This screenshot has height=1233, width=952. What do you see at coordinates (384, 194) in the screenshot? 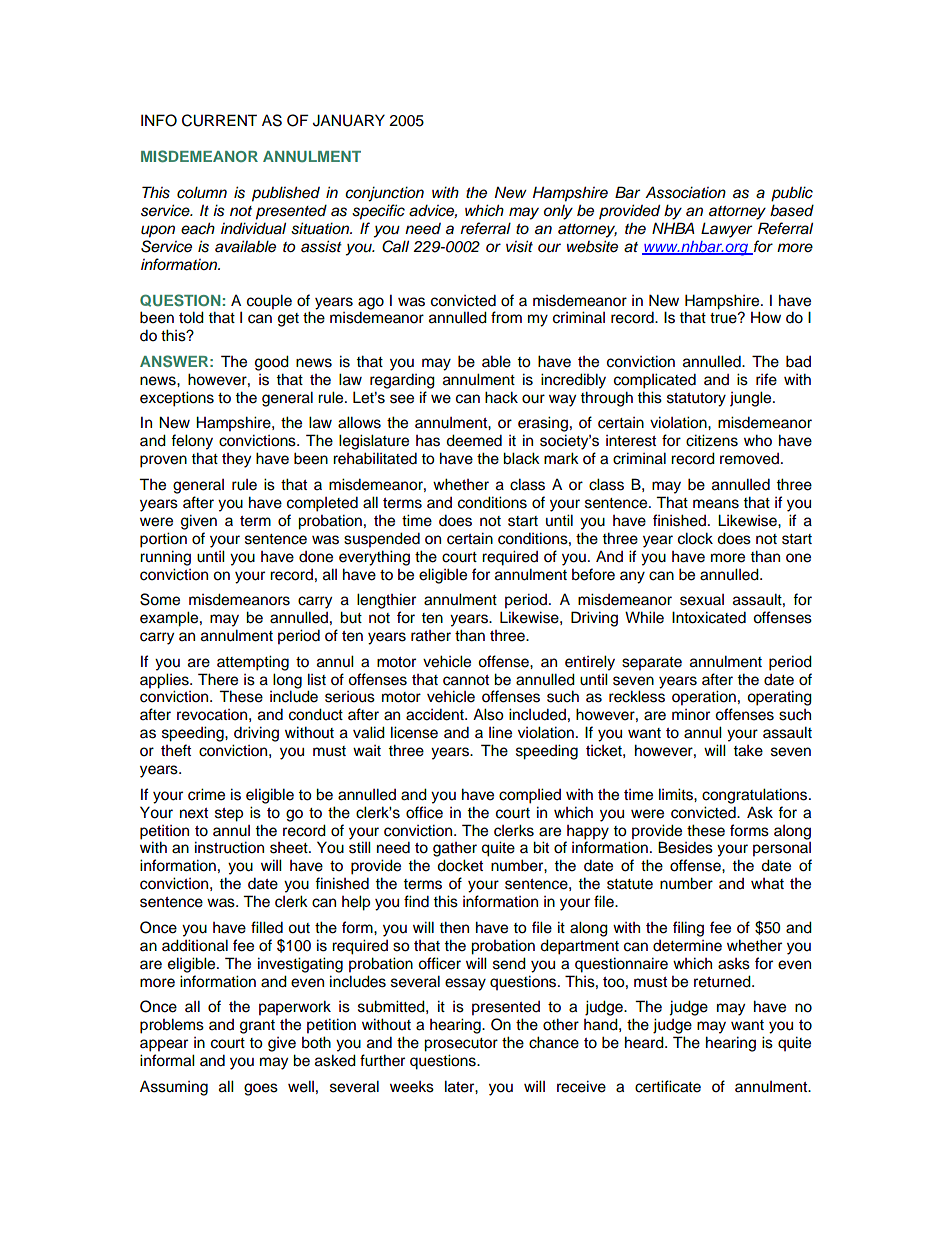
I see `conjunction` at bounding box center [384, 194].
